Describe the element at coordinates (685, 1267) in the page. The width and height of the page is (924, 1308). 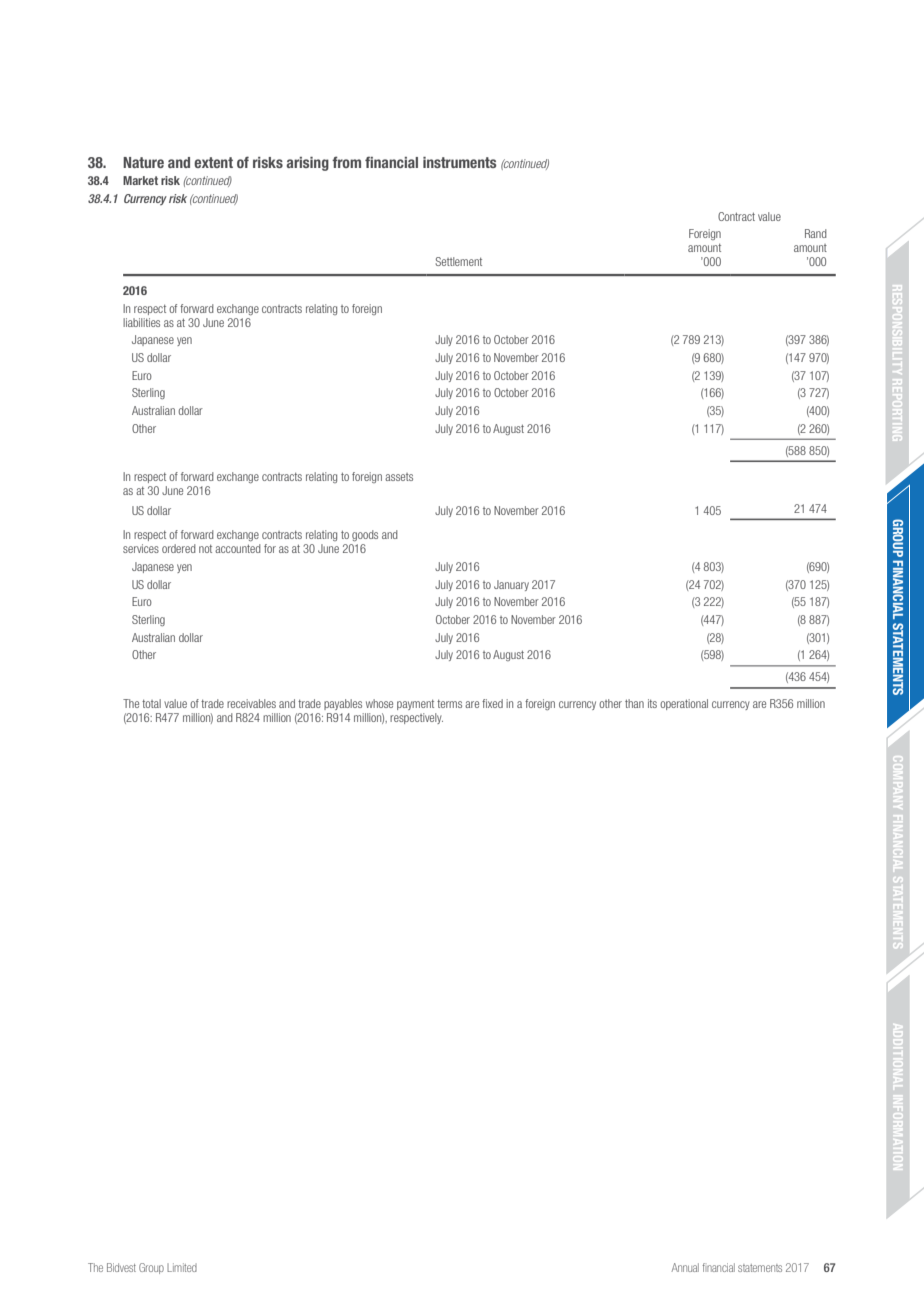
I see `Annual` at that location.
